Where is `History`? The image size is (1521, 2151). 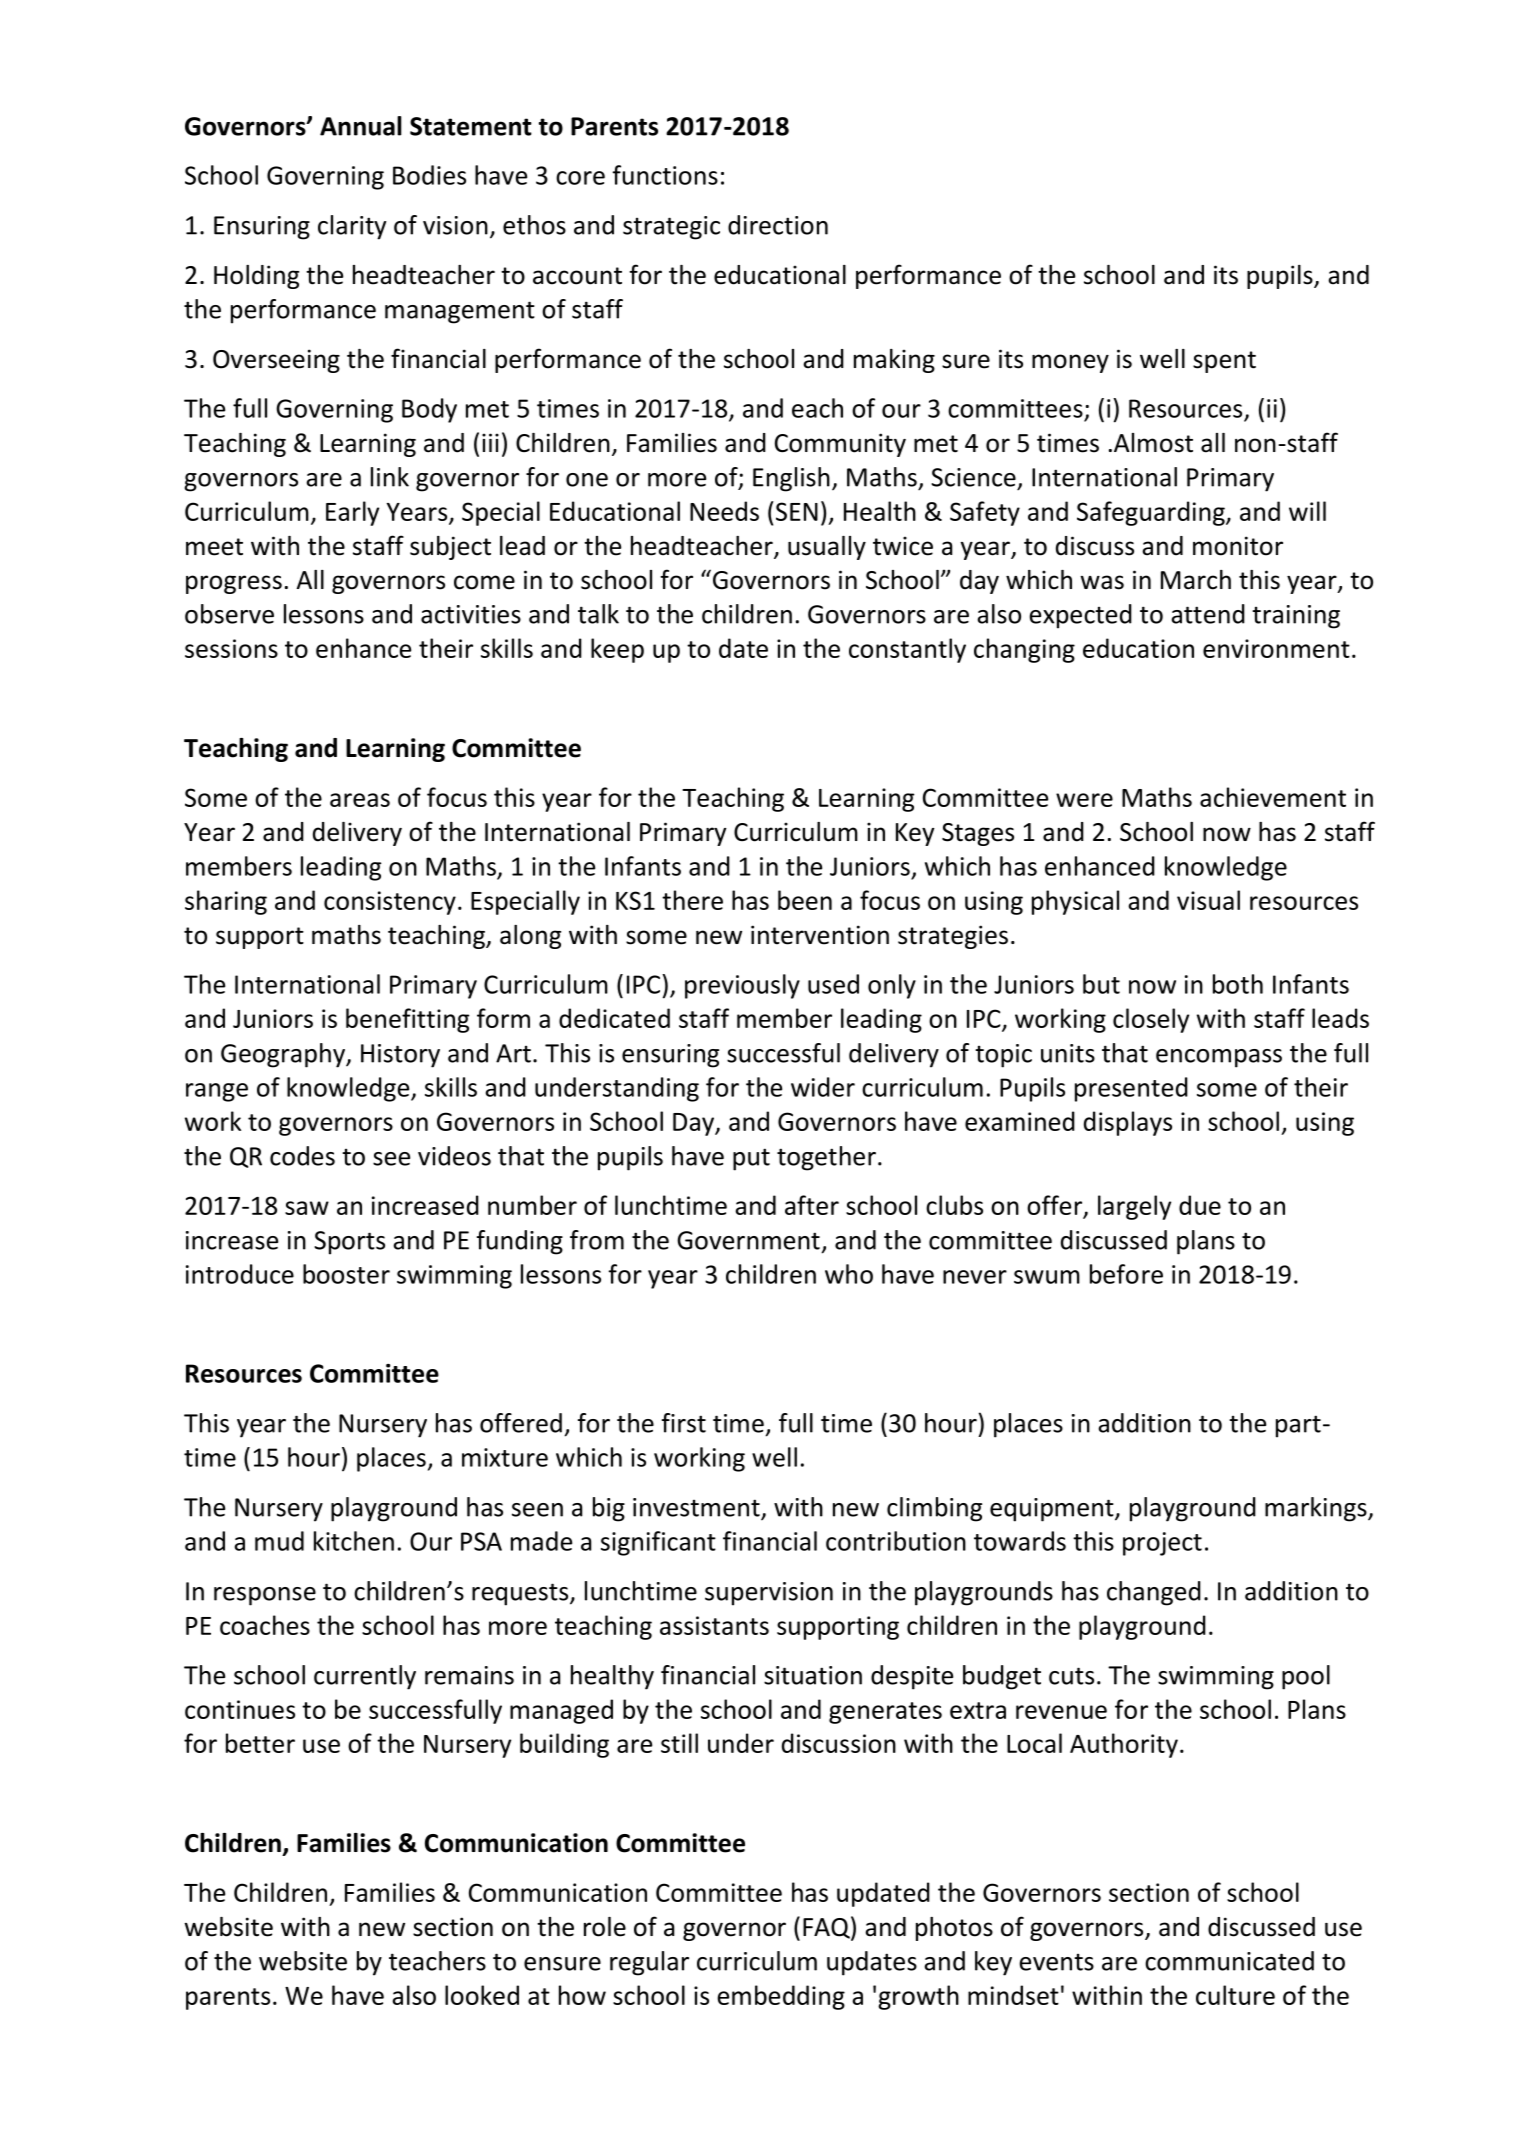 History is located at coordinates (400, 1056).
